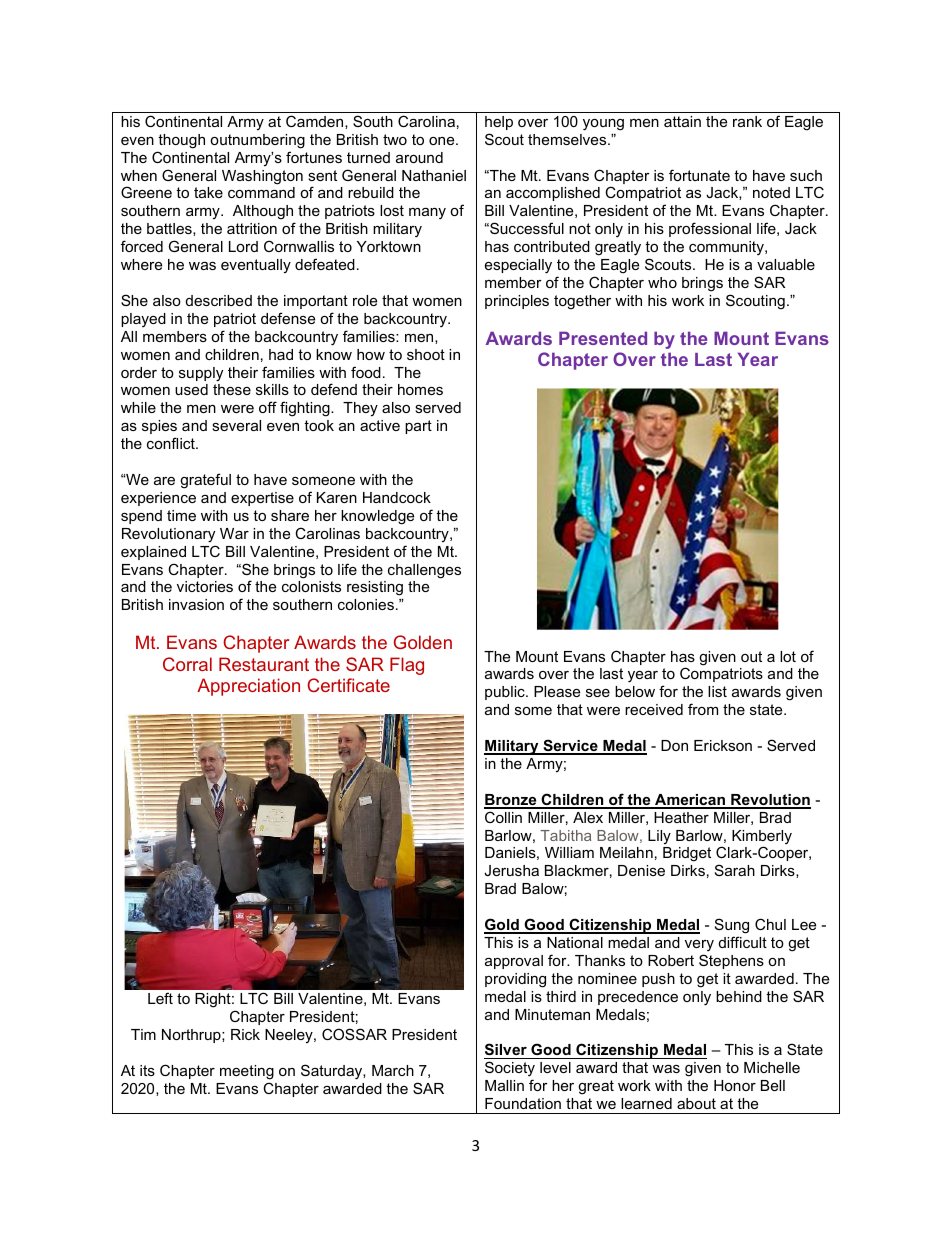 The width and height of the image is (952, 1233). What do you see at coordinates (434, 175) in the image?
I see `Nathaniel` at bounding box center [434, 175].
